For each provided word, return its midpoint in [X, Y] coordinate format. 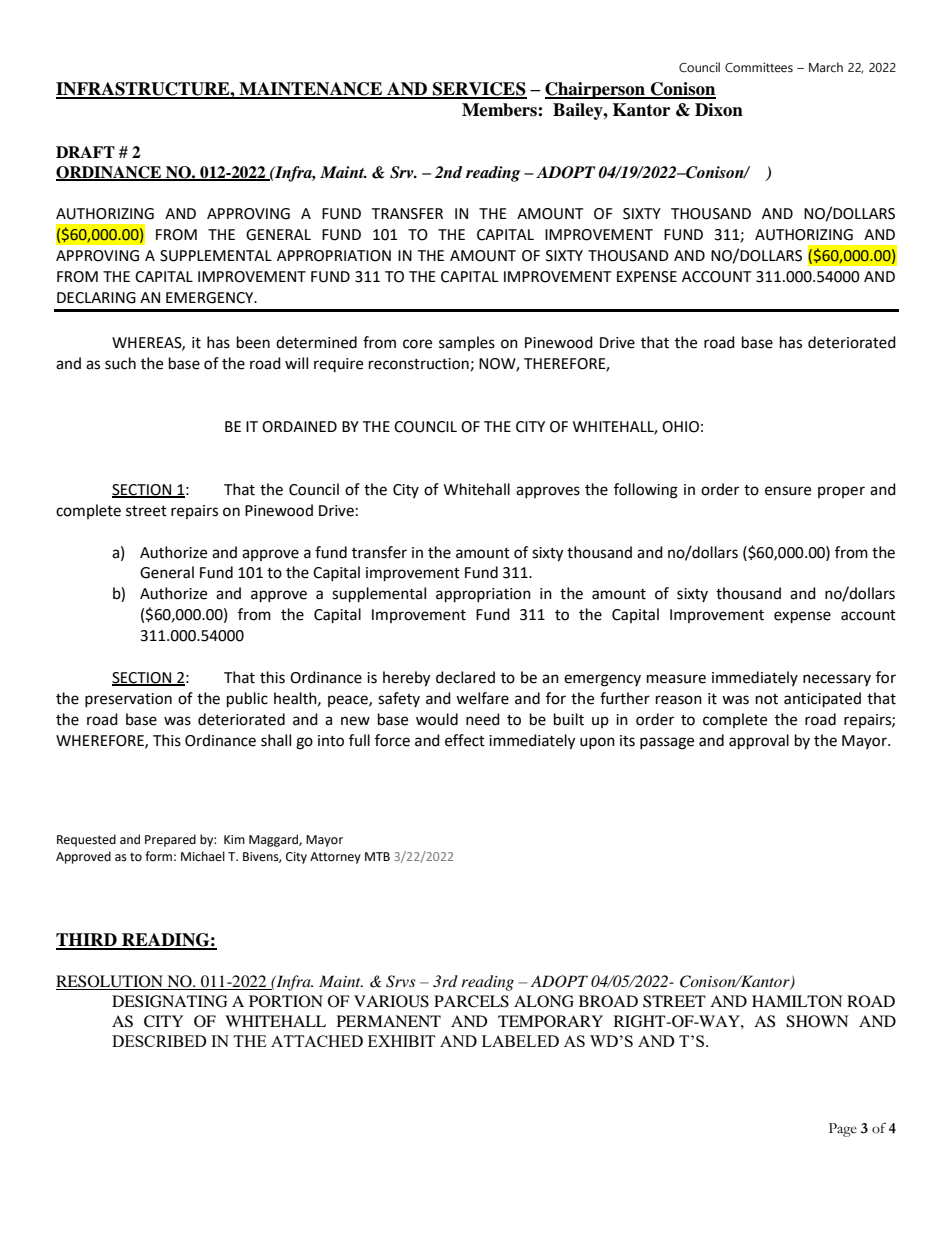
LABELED [520, 1041]
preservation [128, 700]
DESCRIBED [159, 1041]
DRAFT [85, 152]
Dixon [719, 110]
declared [465, 677]
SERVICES [479, 90]
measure [676, 679]
